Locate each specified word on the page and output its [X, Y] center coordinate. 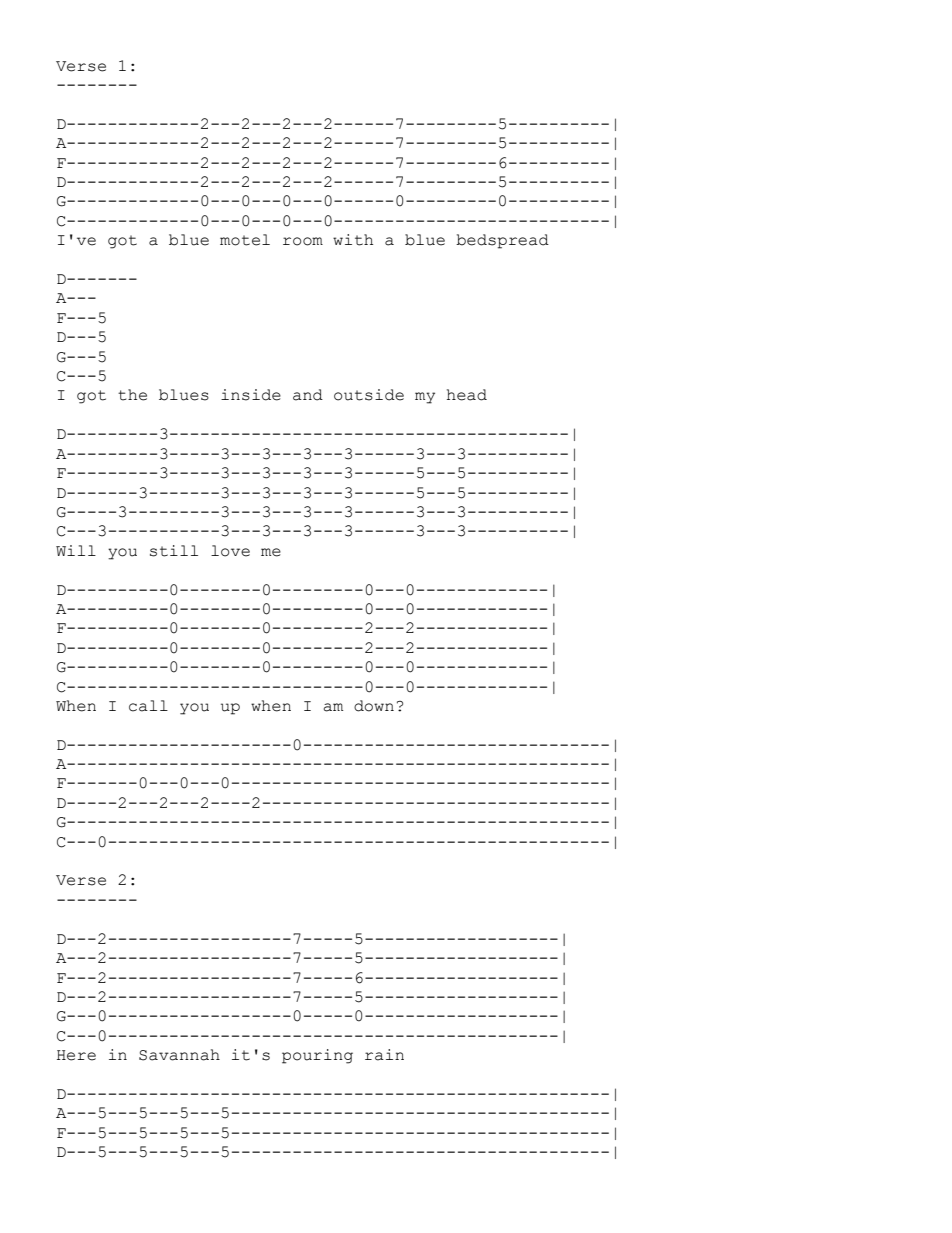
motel [245, 240]
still [174, 551]
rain [384, 1055]
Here [76, 1055]
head [467, 395]
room [303, 241]
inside [251, 395]
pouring [317, 1056]
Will [76, 550]
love [230, 551]
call [148, 706]
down [374, 706]
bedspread [502, 241]
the [132, 395]
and [308, 395]
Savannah [179, 1055]
